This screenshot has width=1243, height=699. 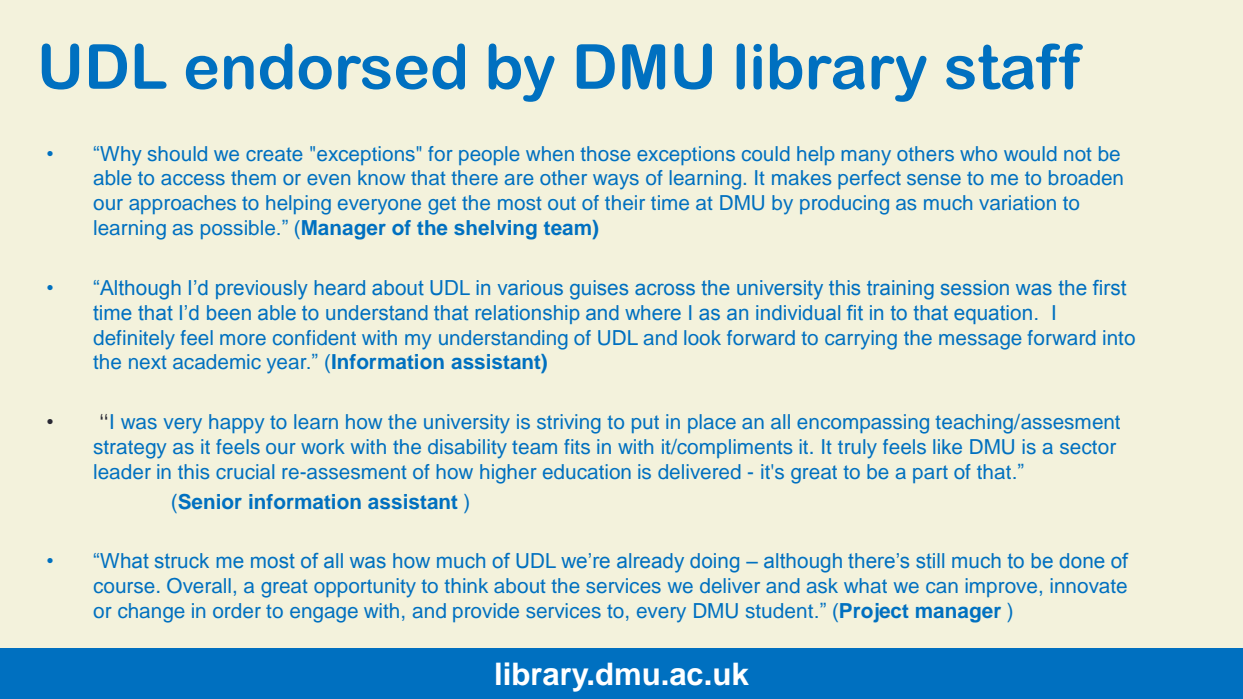 What do you see at coordinates (236, 424) in the screenshot?
I see `happy` at bounding box center [236, 424].
